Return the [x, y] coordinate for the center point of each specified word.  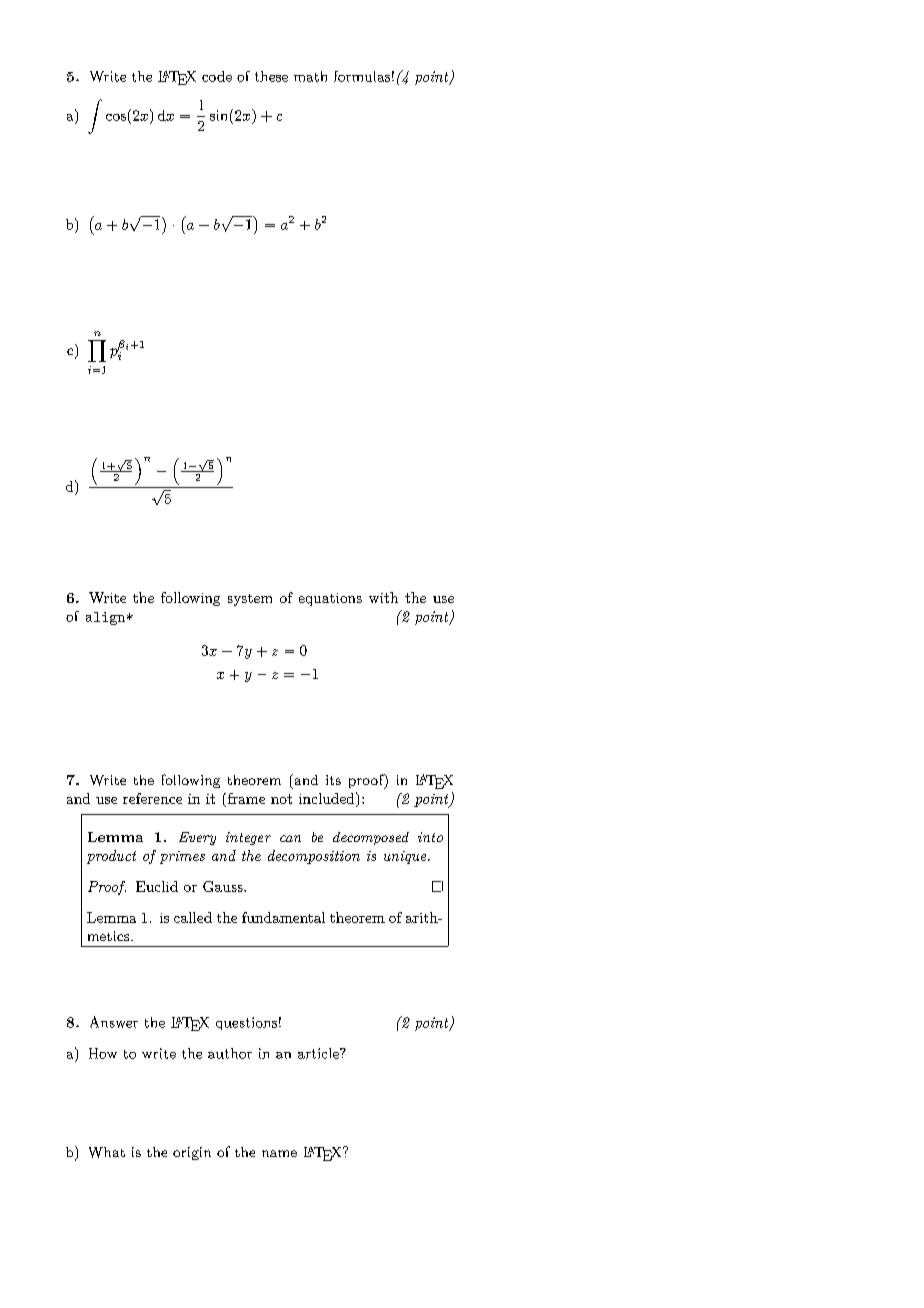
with [383, 597]
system [250, 600]
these [271, 76]
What [107, 1152]
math [310, 76]
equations [330, 599]
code [217, 76]
